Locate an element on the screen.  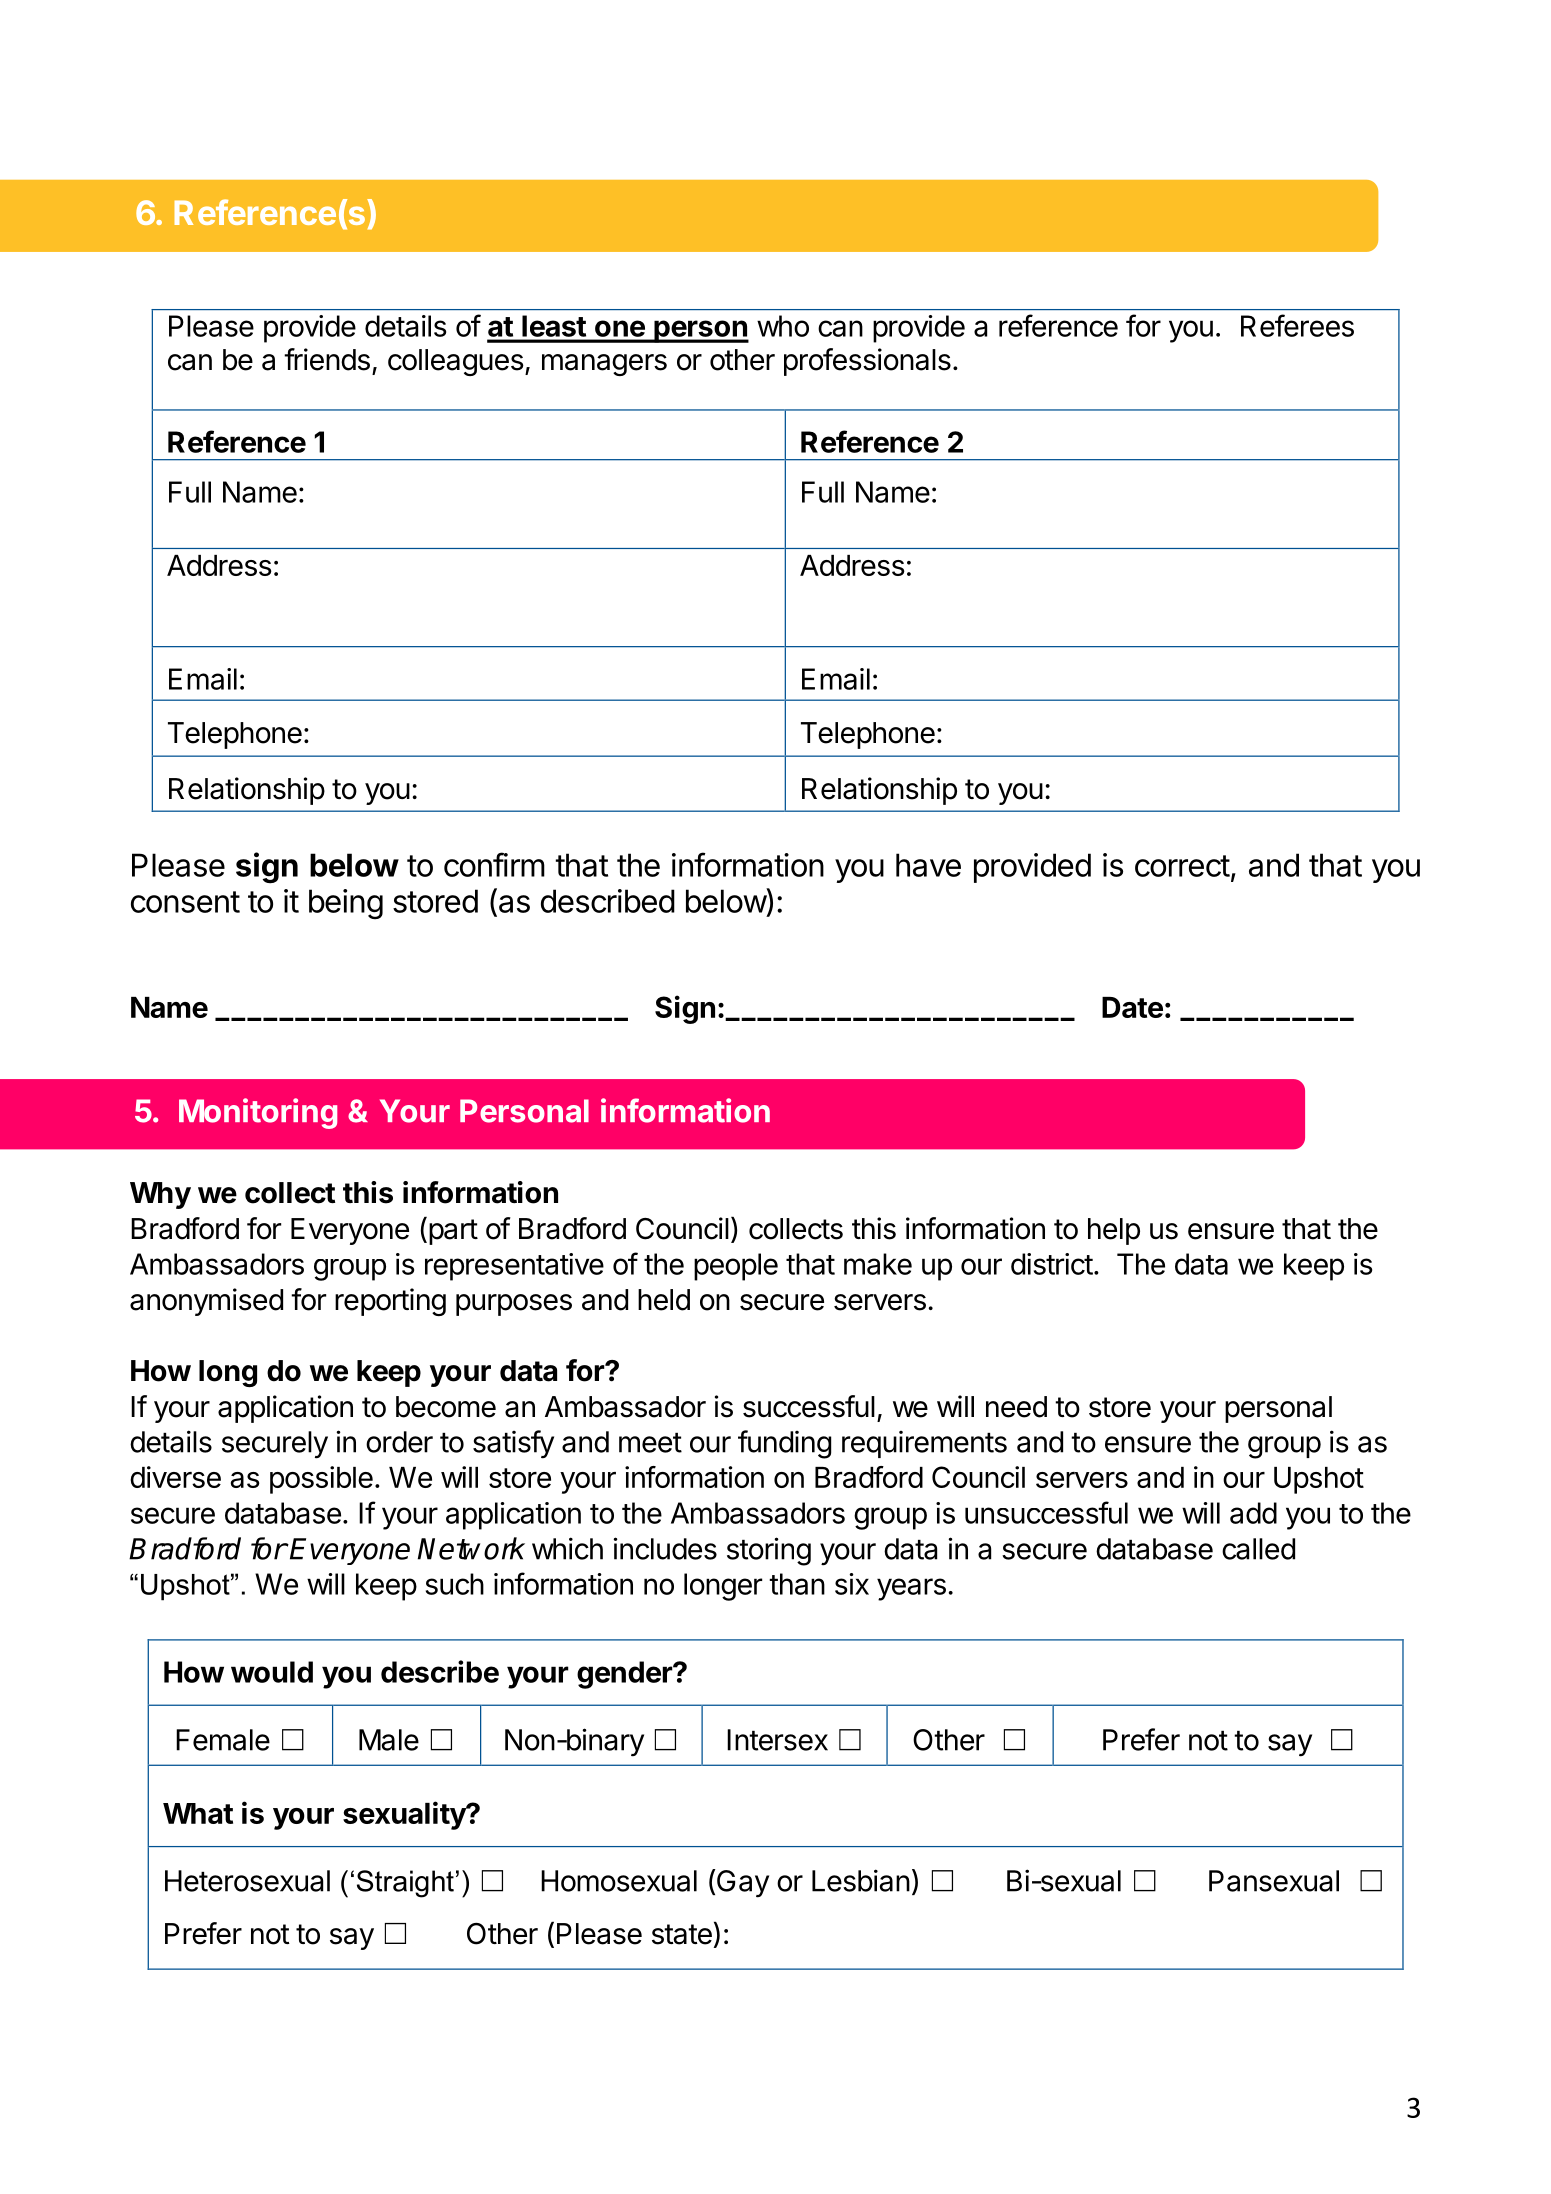
people is located at coordinates (736, 1267).
